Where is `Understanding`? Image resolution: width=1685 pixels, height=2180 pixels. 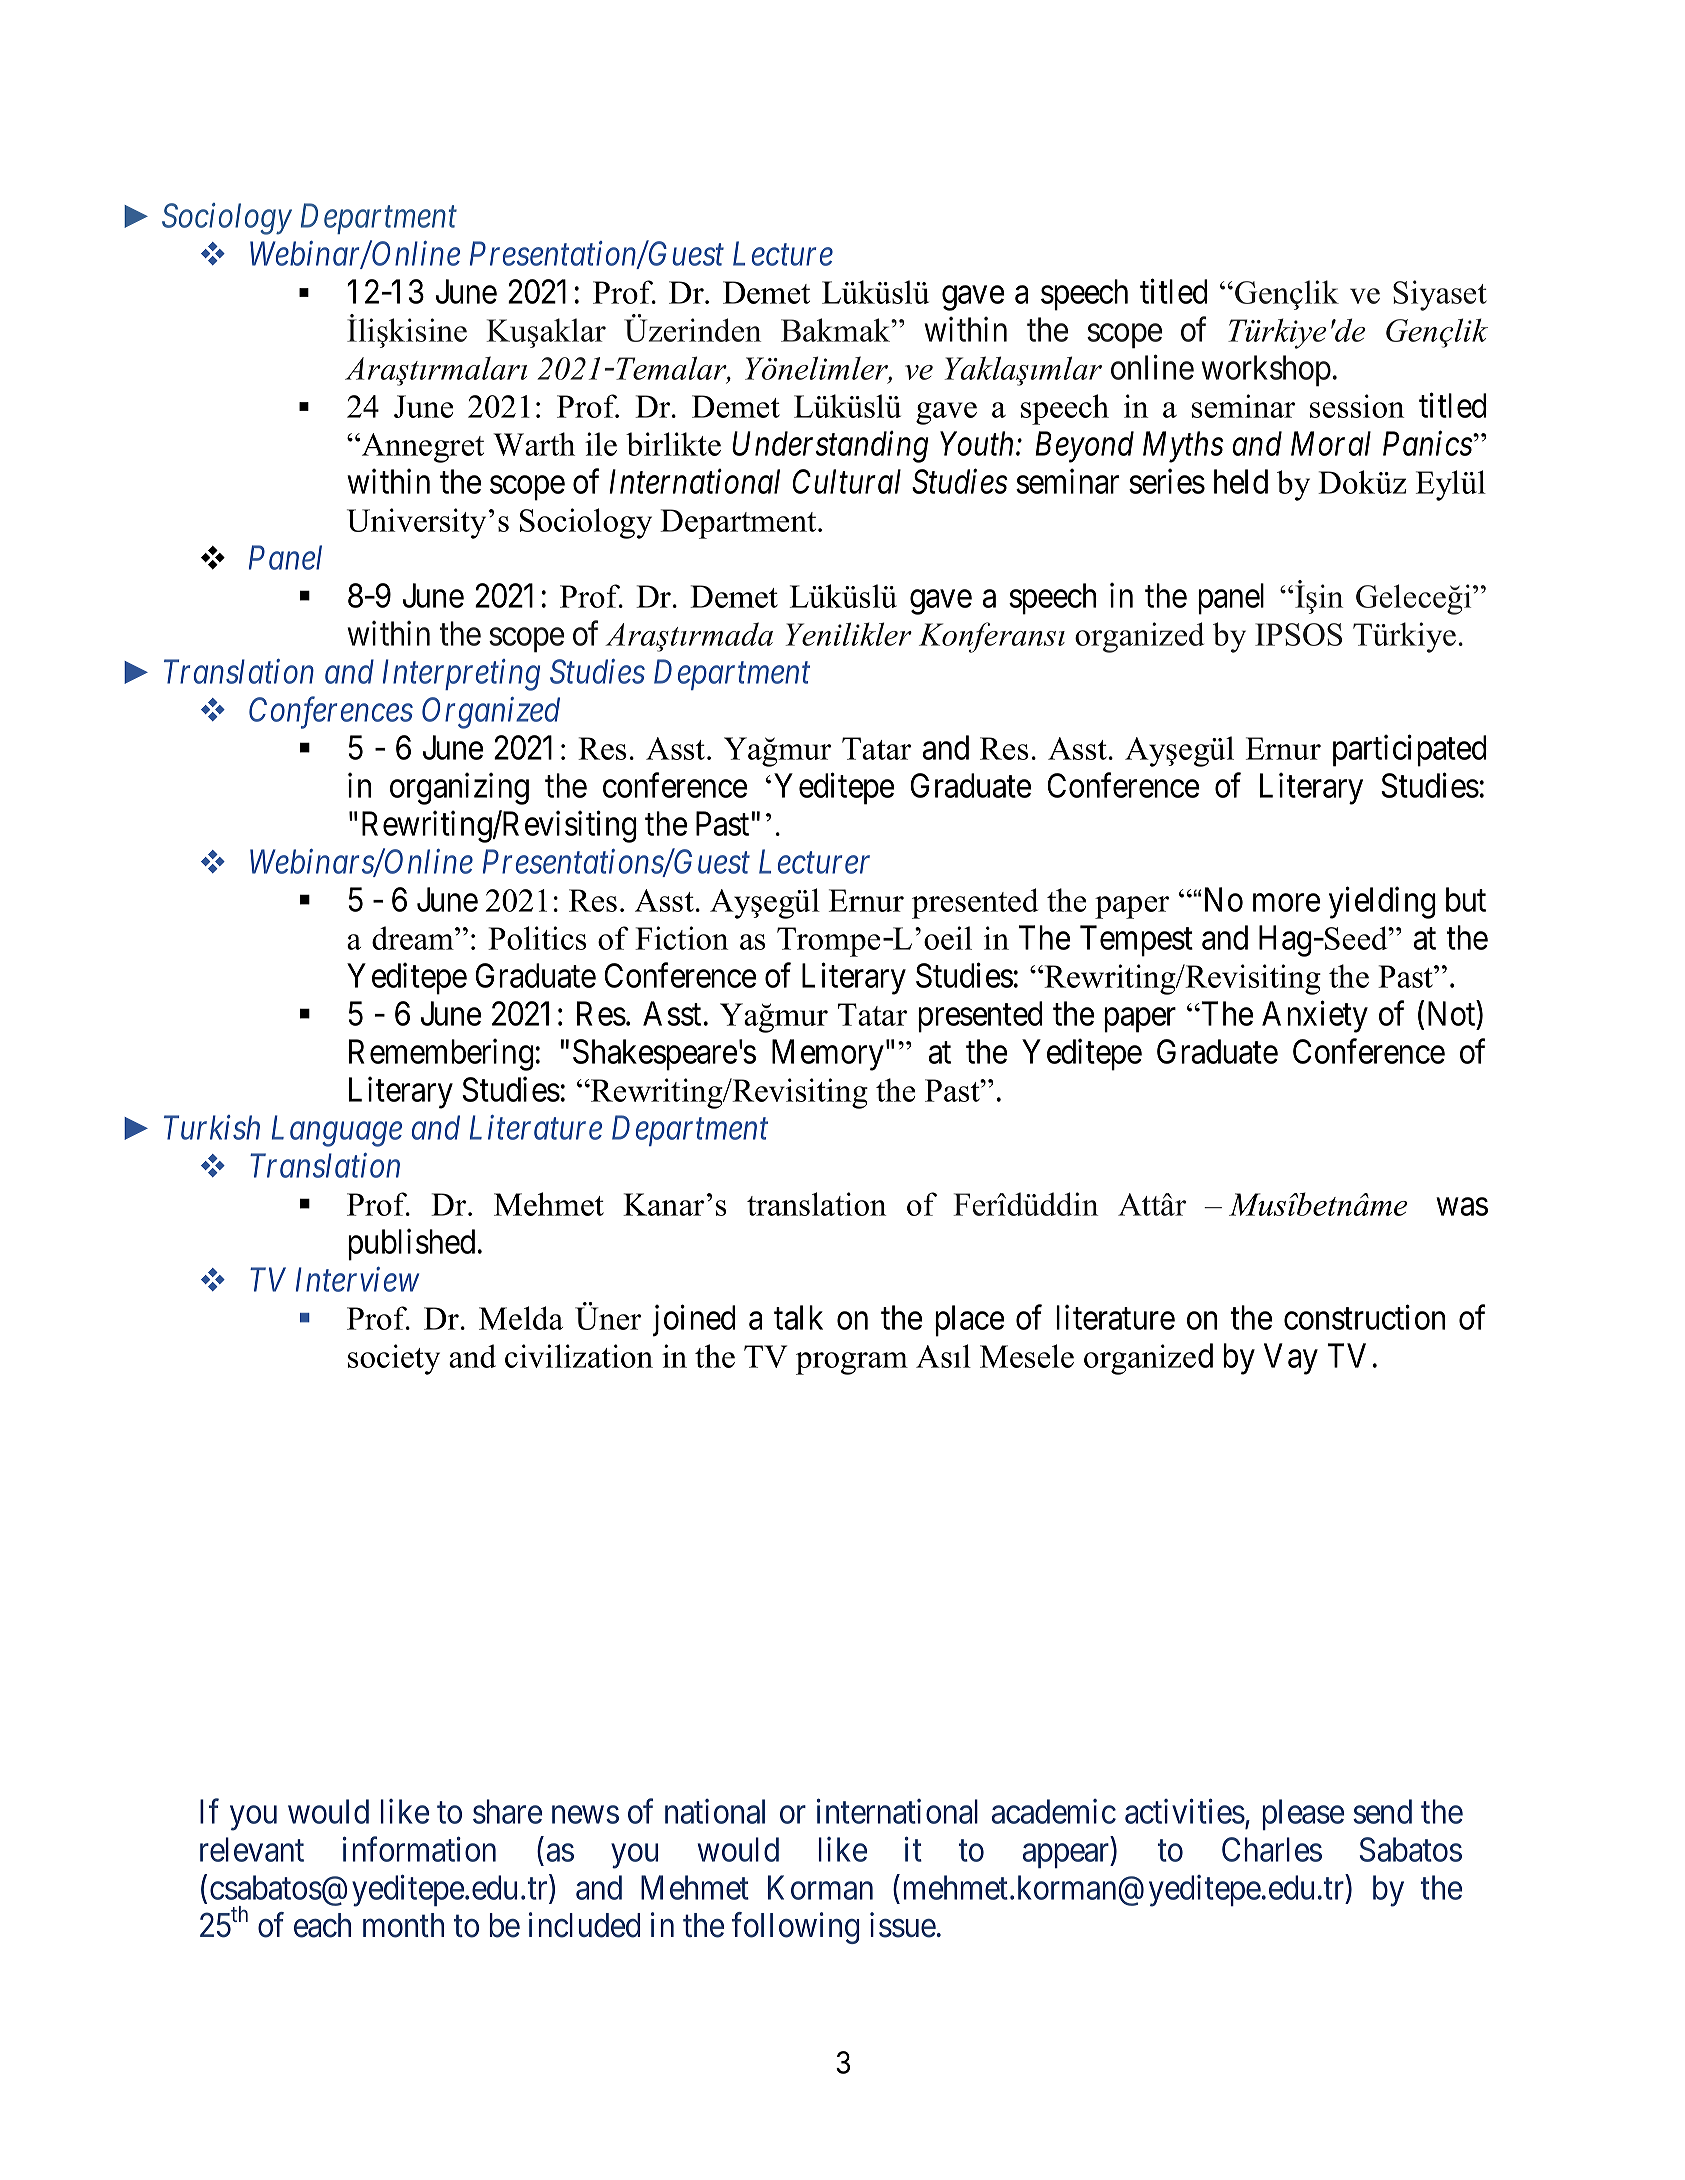
Understanding is located at coordinates (830, 447).
